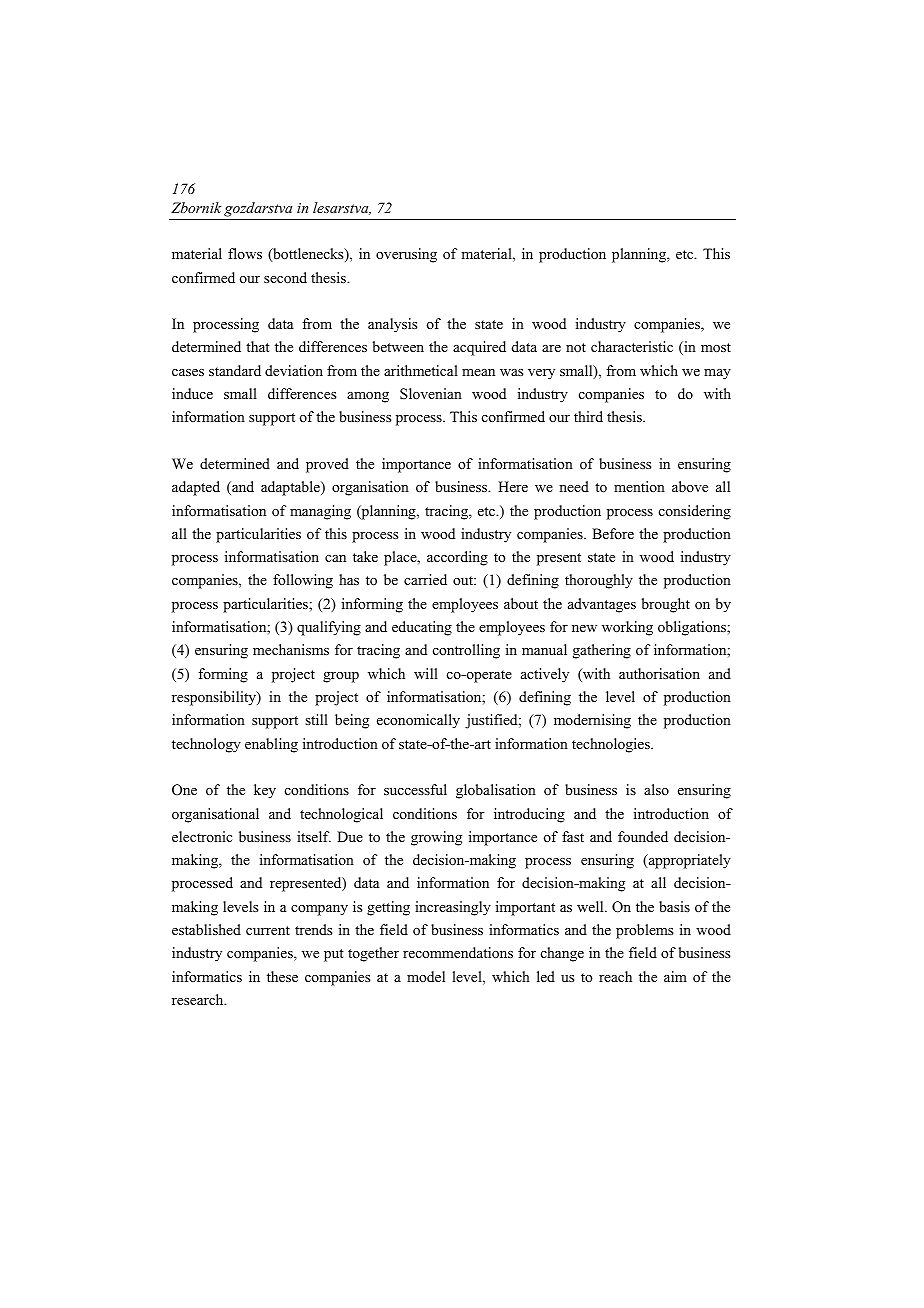 Image resolution: width=924 pixels, height=1308 pixels. Describe the element at coordinates (271, 745) in the screenshot. I see `enabling` at that location.
